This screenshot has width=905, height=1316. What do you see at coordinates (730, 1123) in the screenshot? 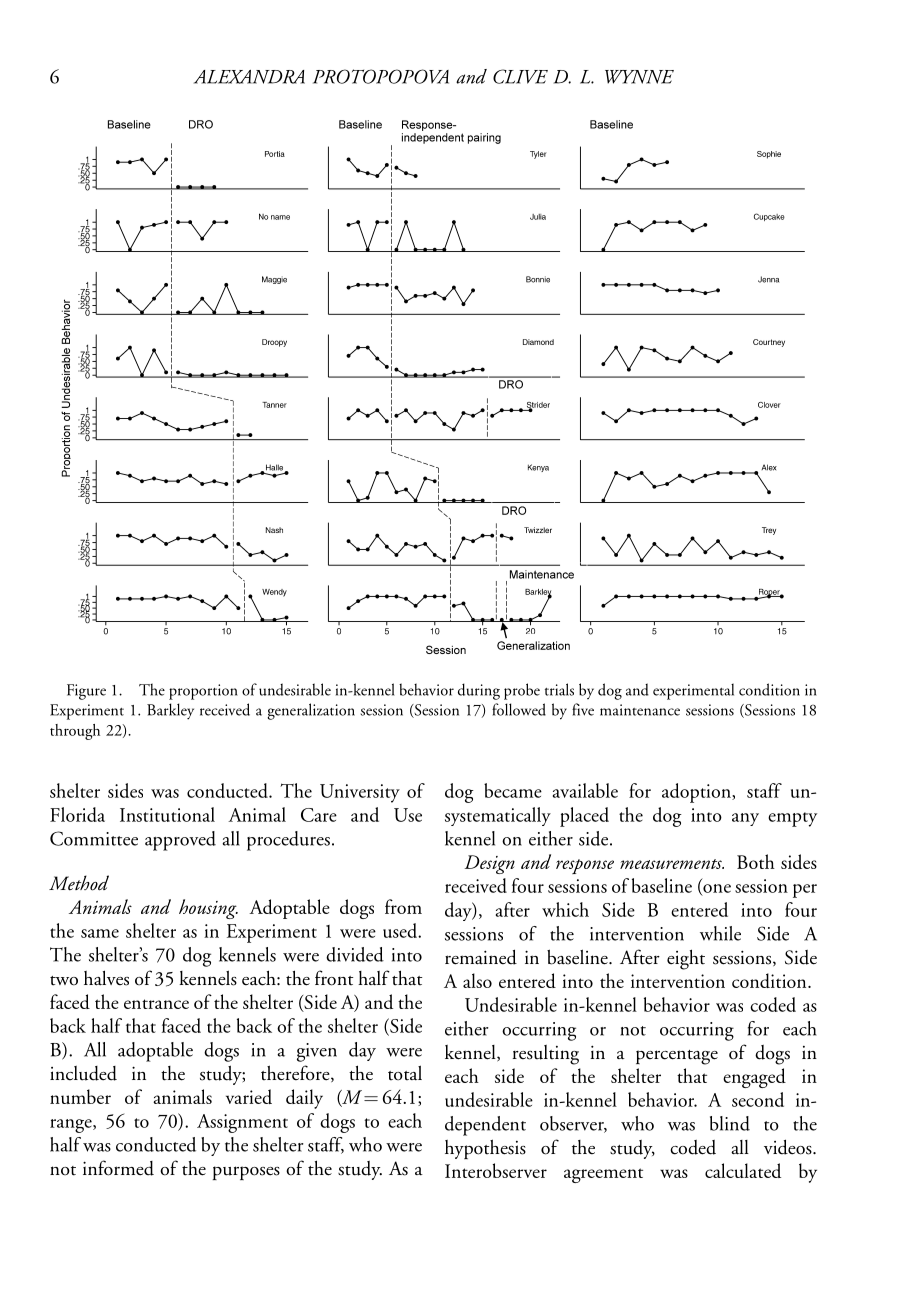
I see `blind` at bounding box center [730, 1123].
